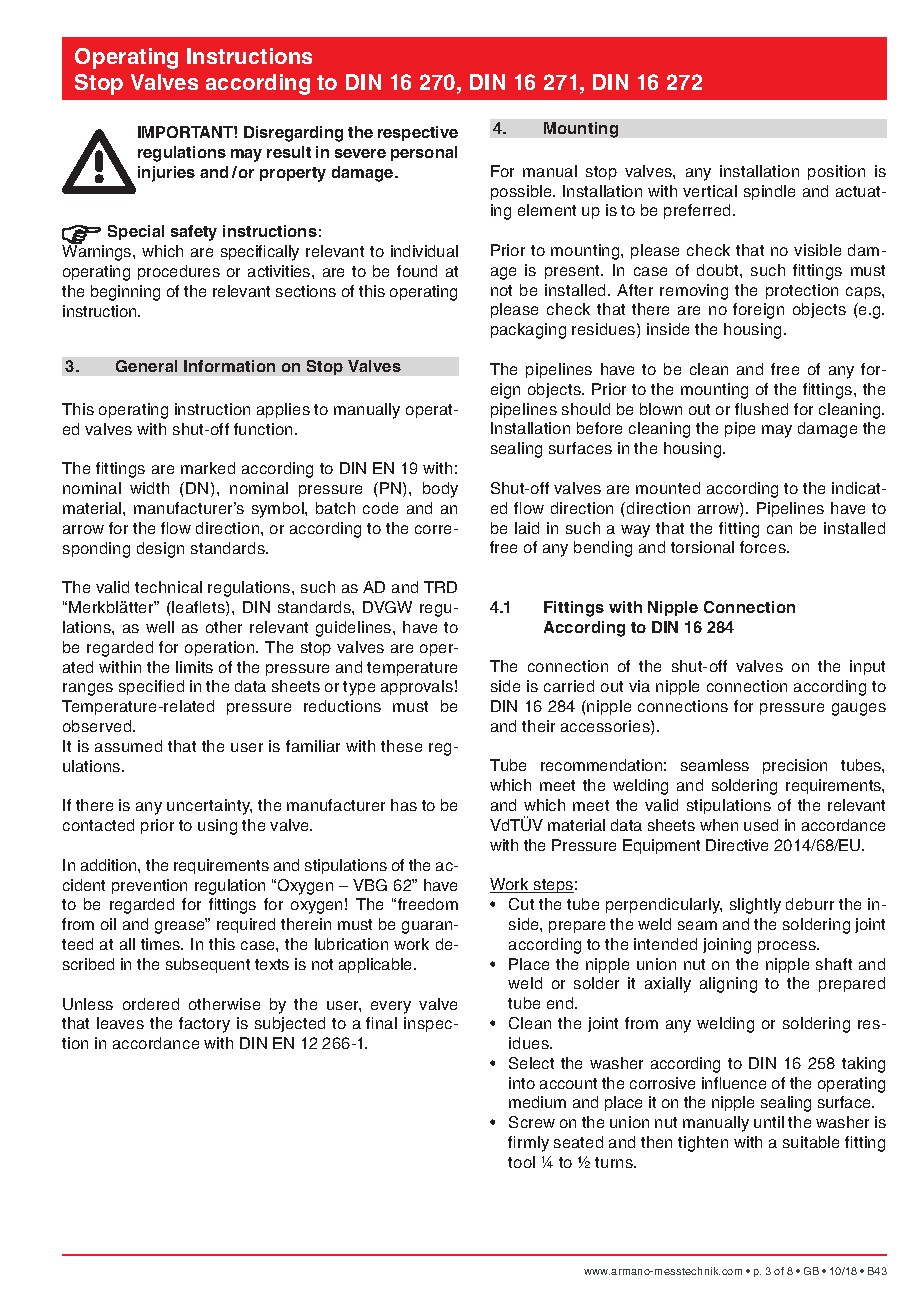  Describe the element at coordinates (424, 153) in the page. I see `personal` at that location.
